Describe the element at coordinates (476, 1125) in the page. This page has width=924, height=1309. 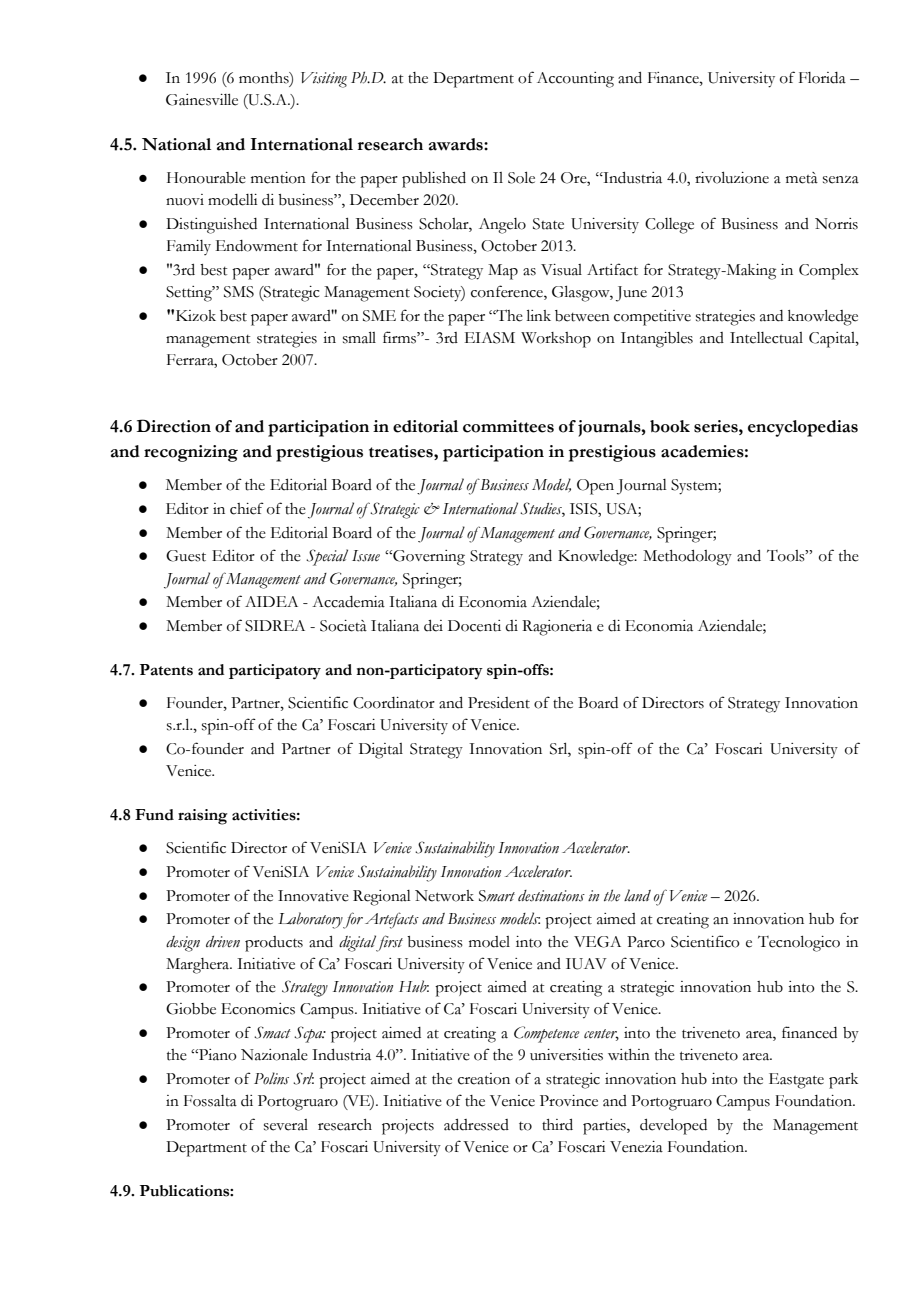
I see `addressed` at that location.
